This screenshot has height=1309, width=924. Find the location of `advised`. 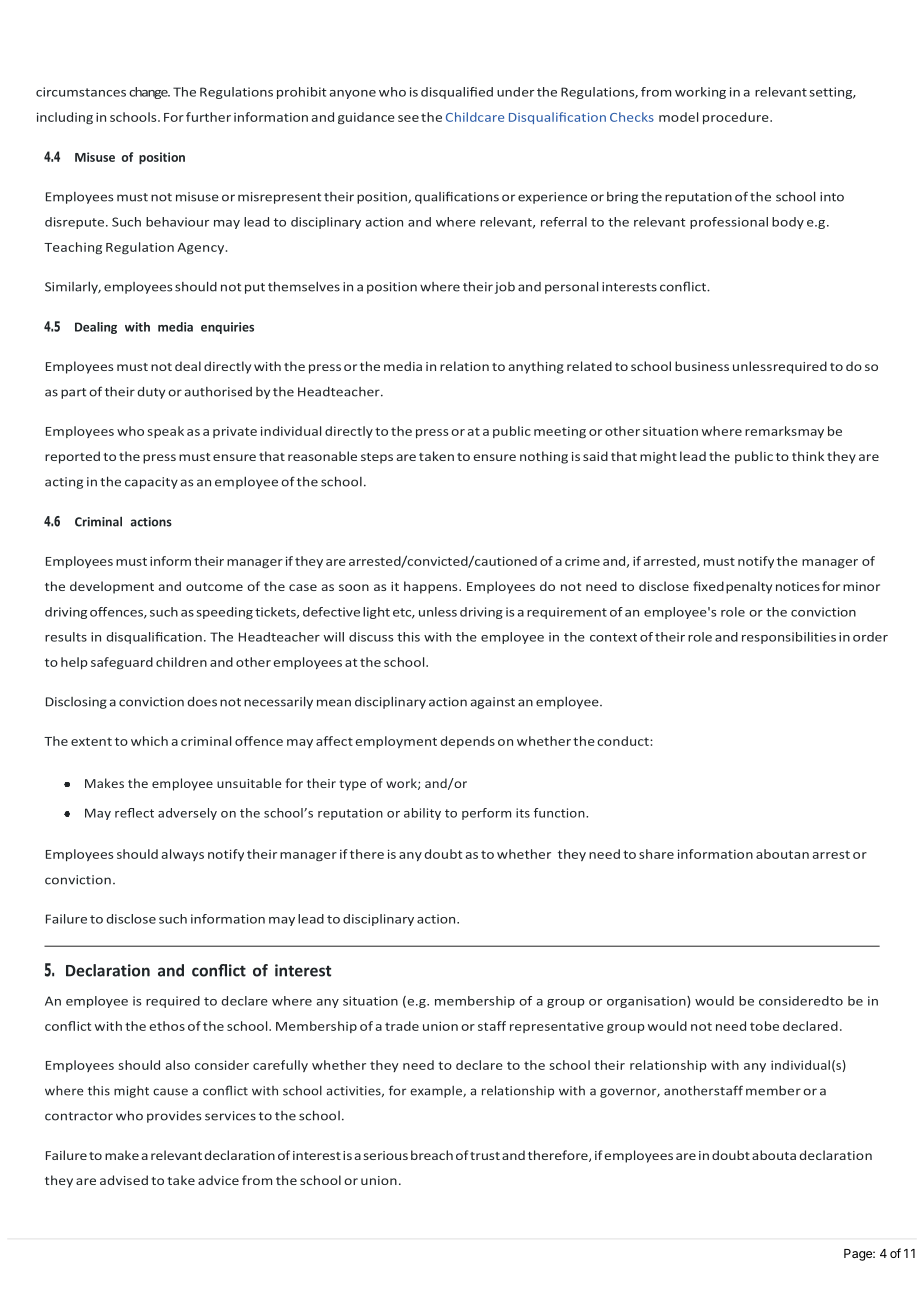

advised is located at coordinates (124, 1180).
